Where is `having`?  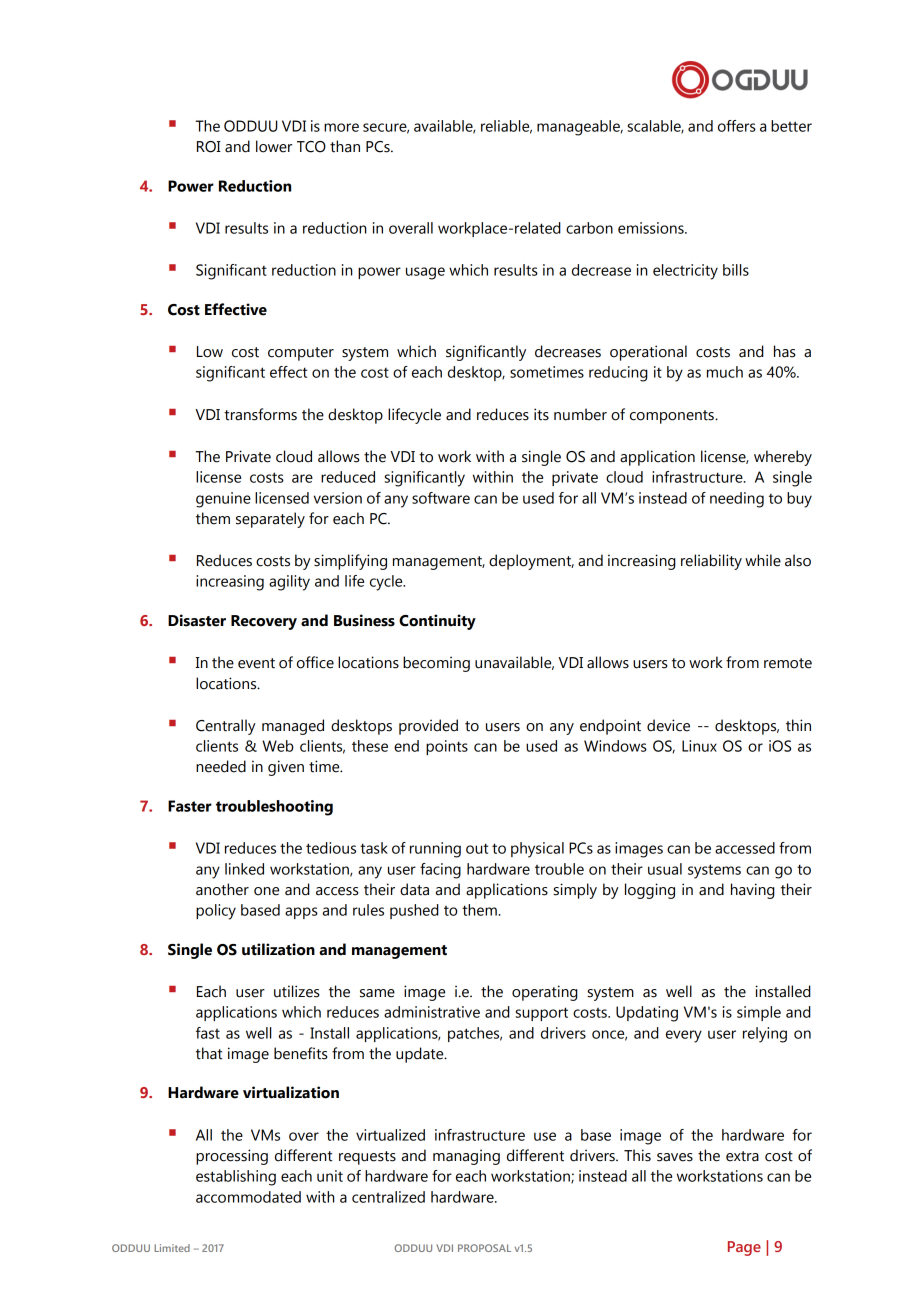
having is located at coordinates (753, 891).
